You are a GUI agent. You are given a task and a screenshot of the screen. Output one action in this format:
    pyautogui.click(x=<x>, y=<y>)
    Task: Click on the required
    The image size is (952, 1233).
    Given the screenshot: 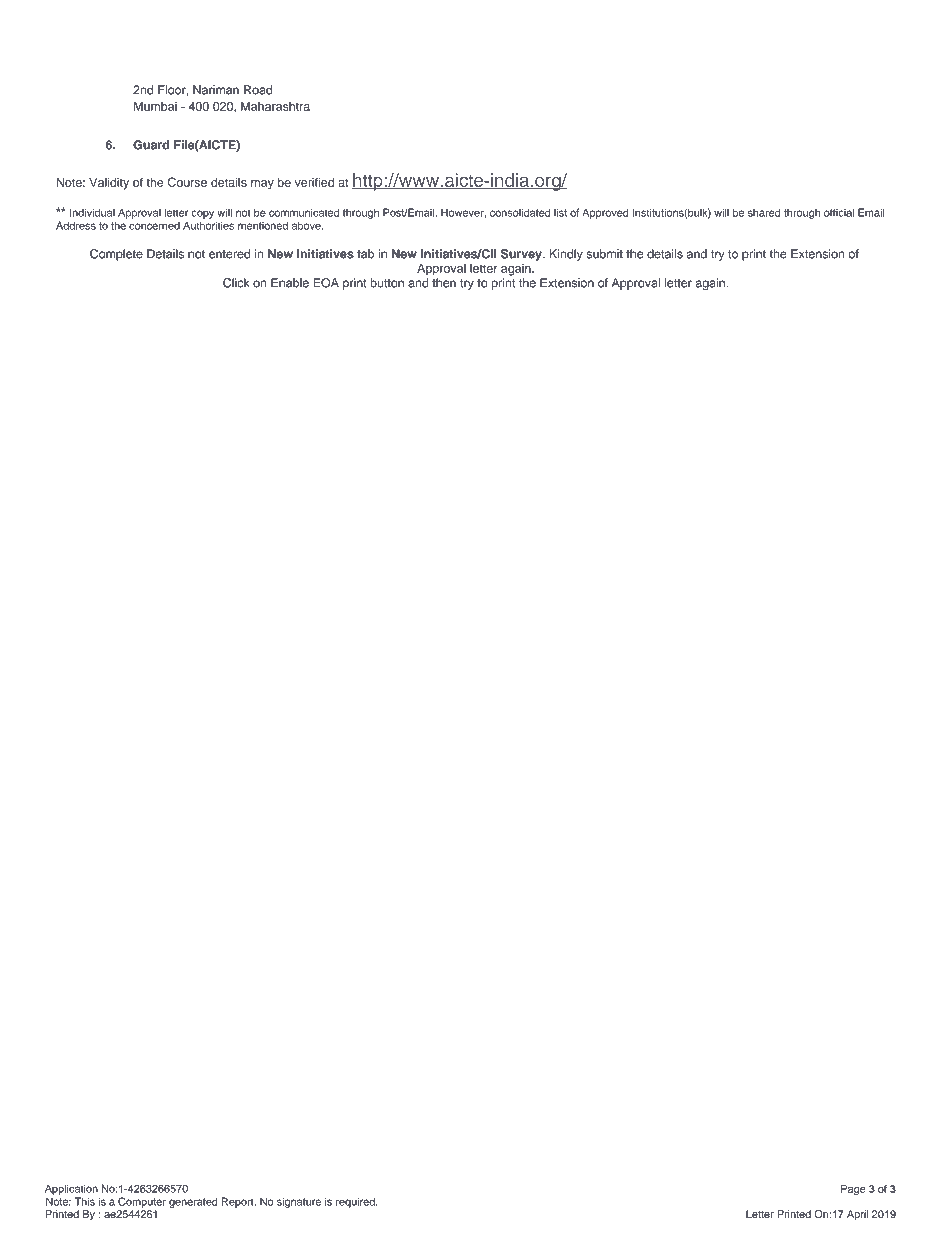 What is the action you would take?
    pyautogui.click(x=356, y=1202)
